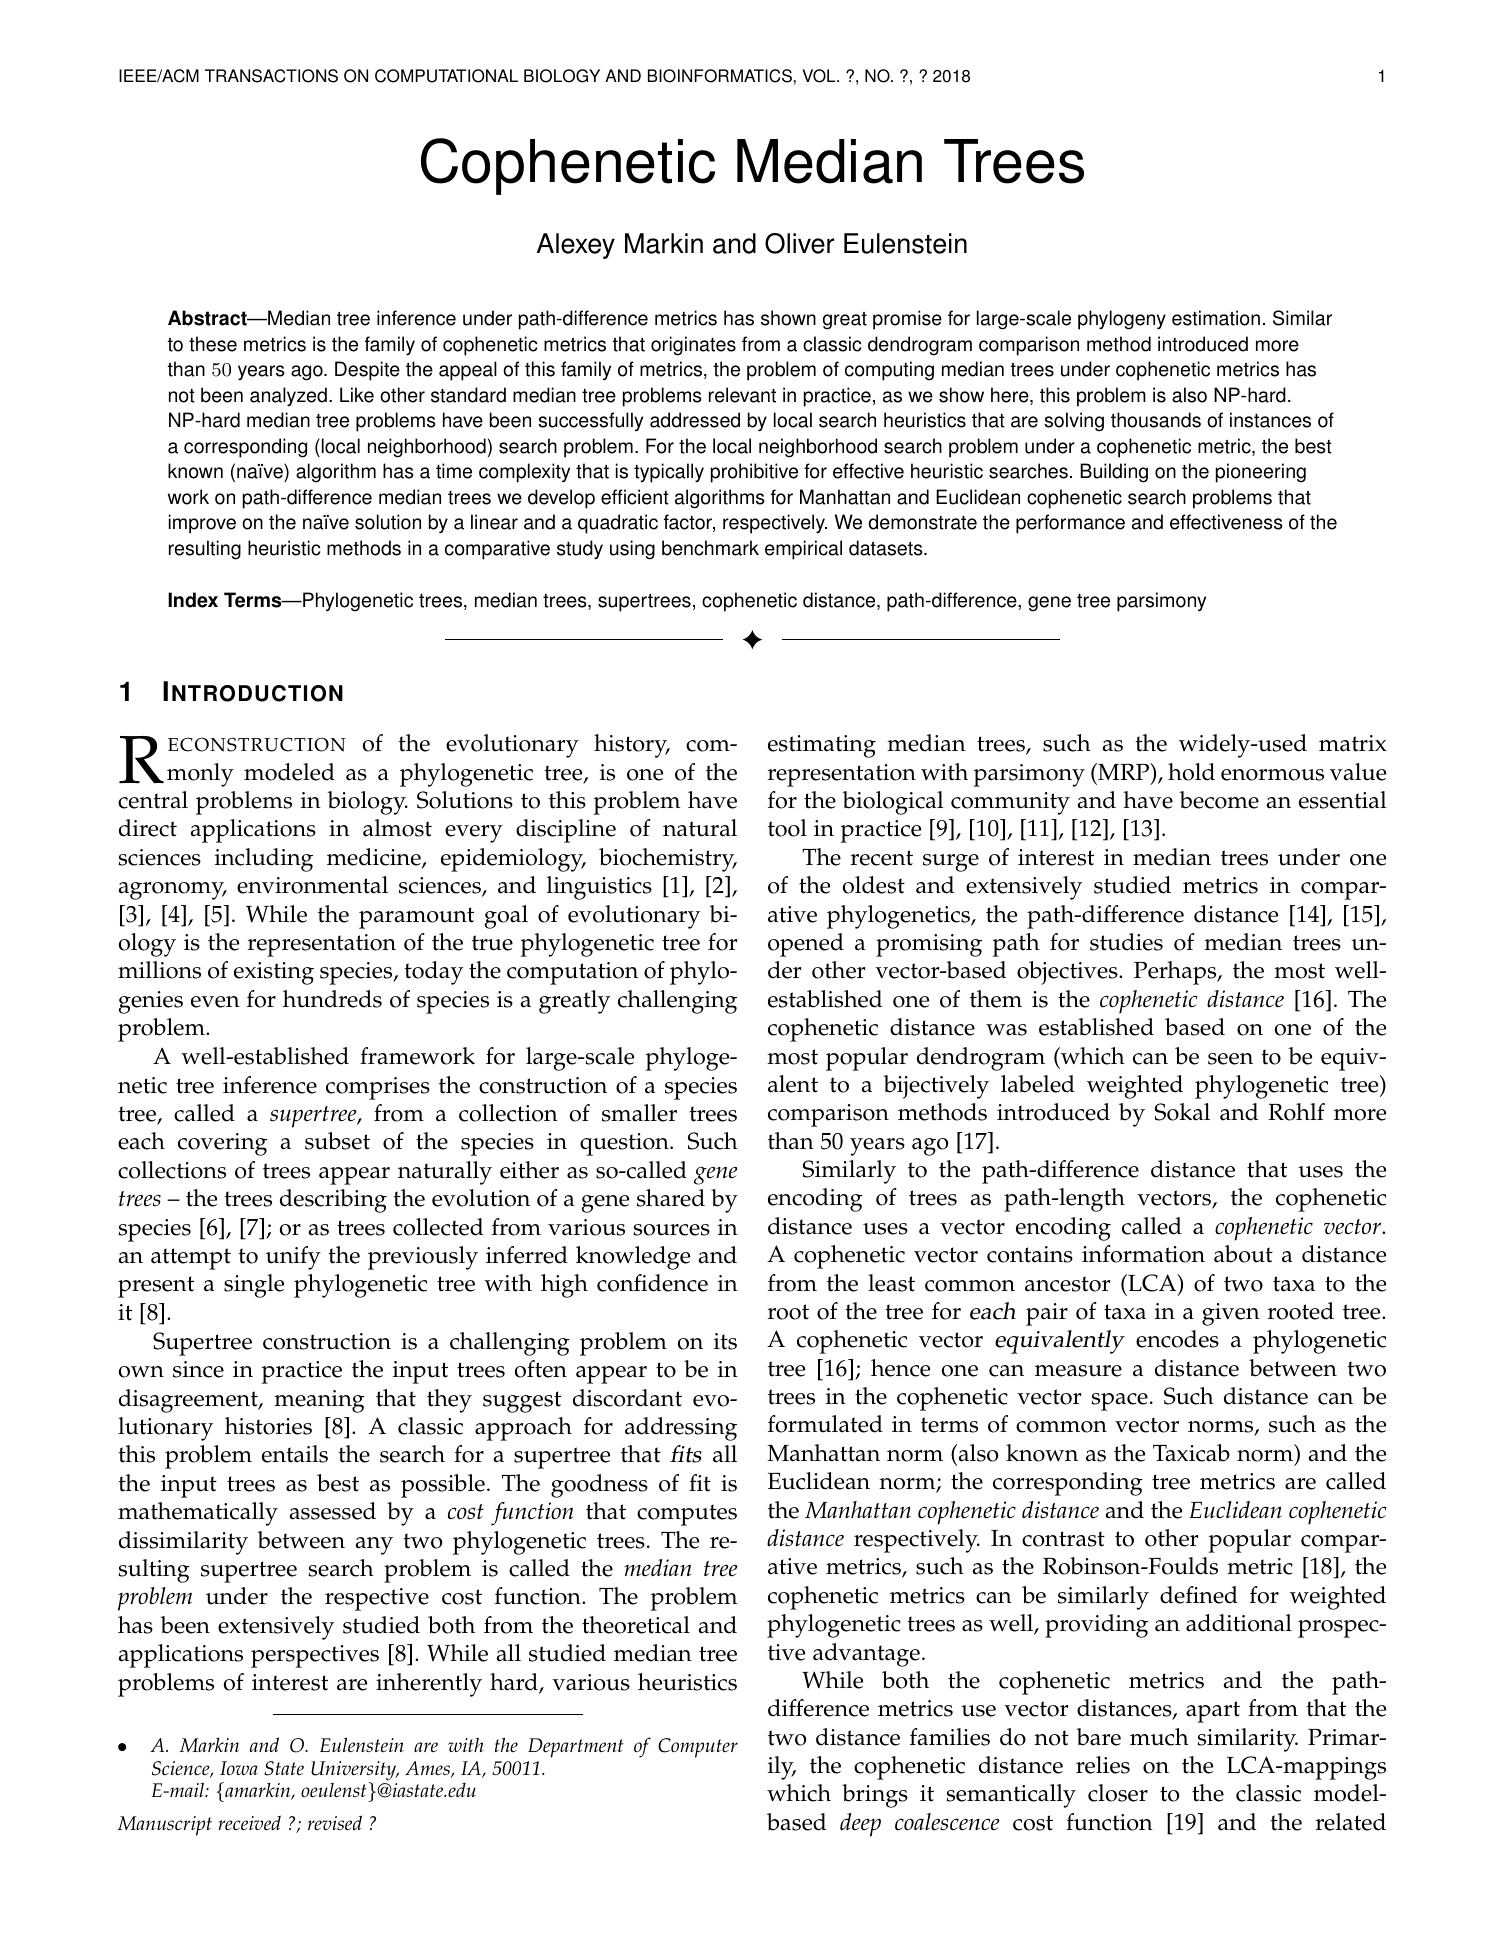 The width and height of the document is (1505, 1948). Describe the element at coordinates (1216, 318) in the document. I see `estimation` at that location.
